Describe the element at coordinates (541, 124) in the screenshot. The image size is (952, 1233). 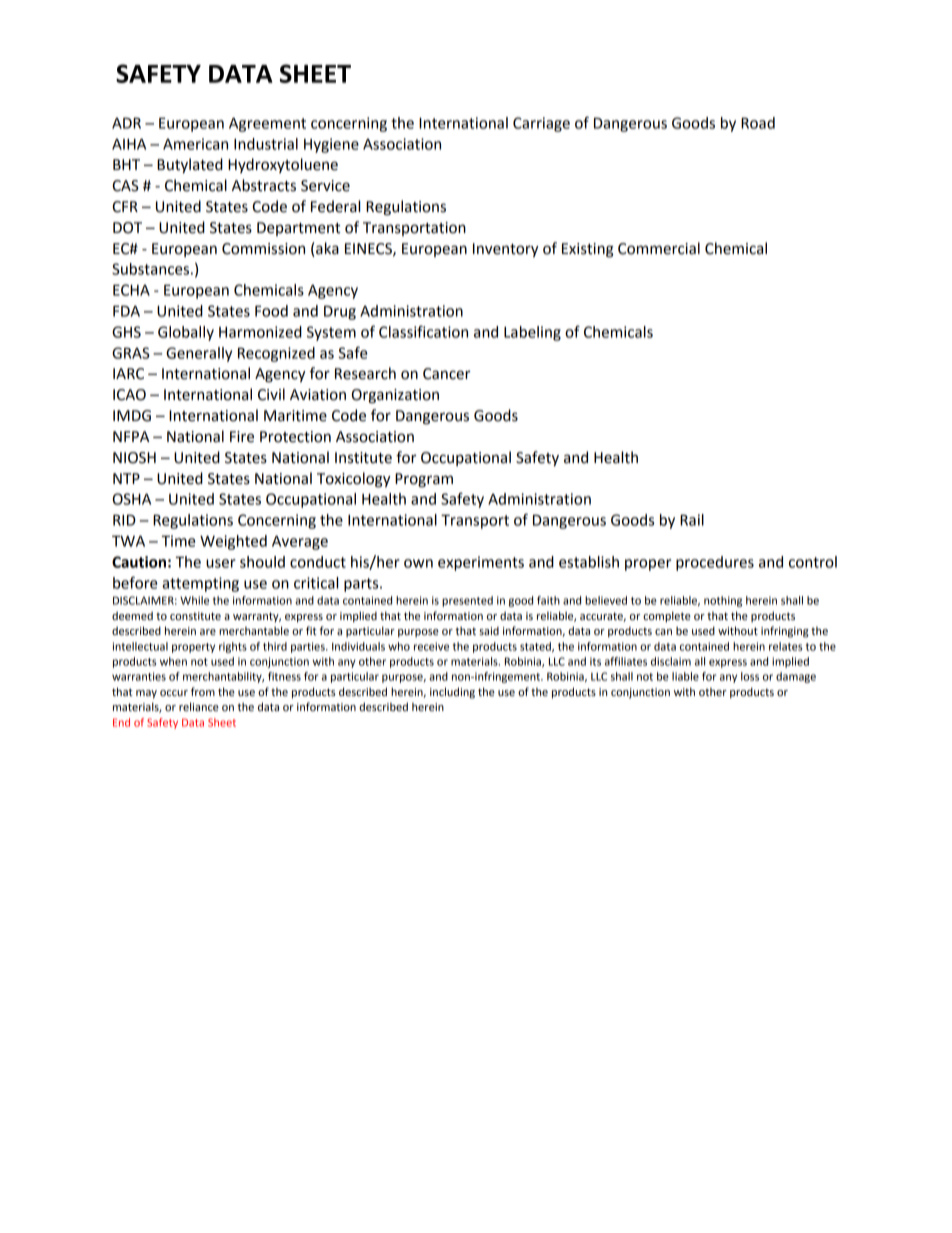
I see `Carriage` at that location.
